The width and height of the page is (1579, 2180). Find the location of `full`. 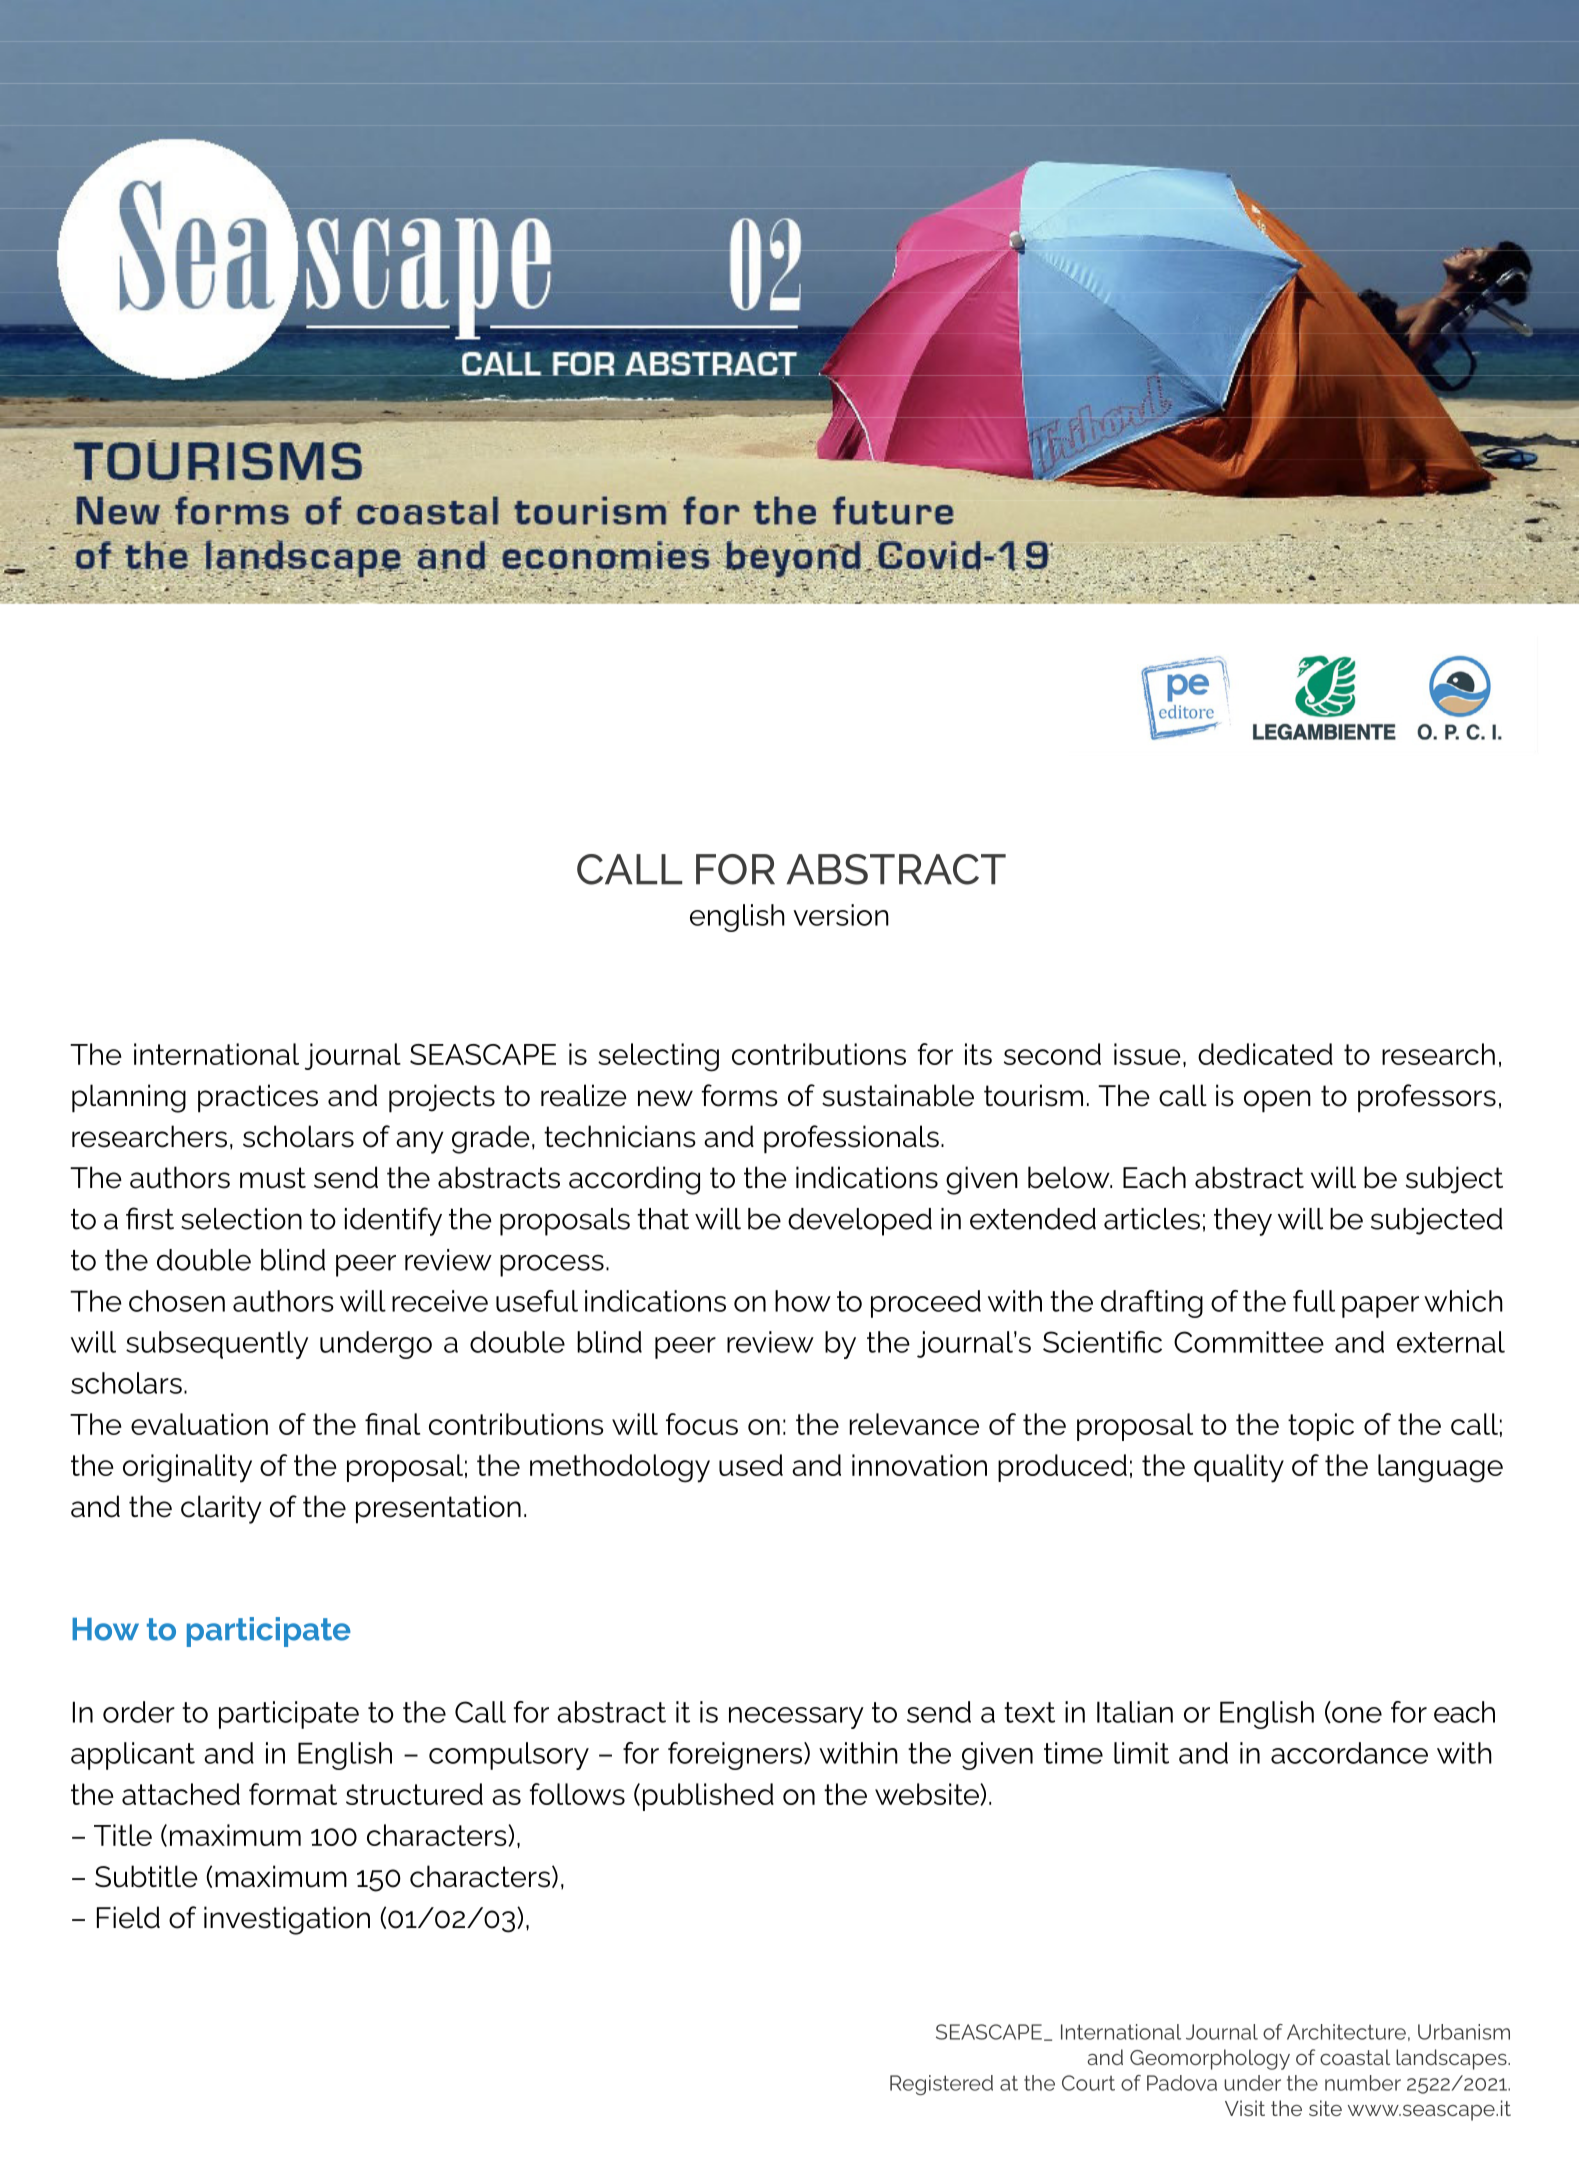

full is located at coordinates (1314, 1301).
